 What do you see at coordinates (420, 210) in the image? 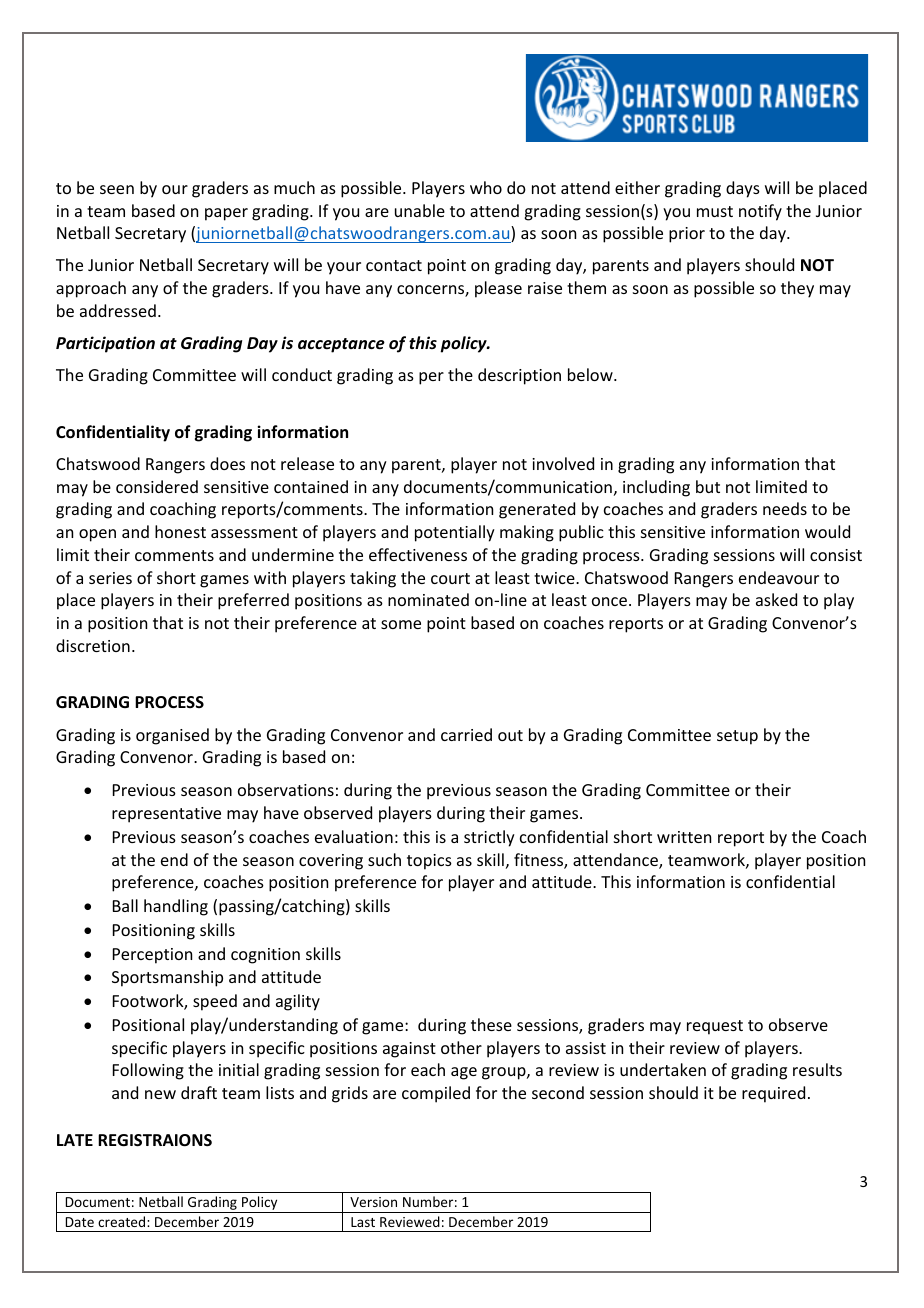
I see `unable` at bounding box center [420, 210].
